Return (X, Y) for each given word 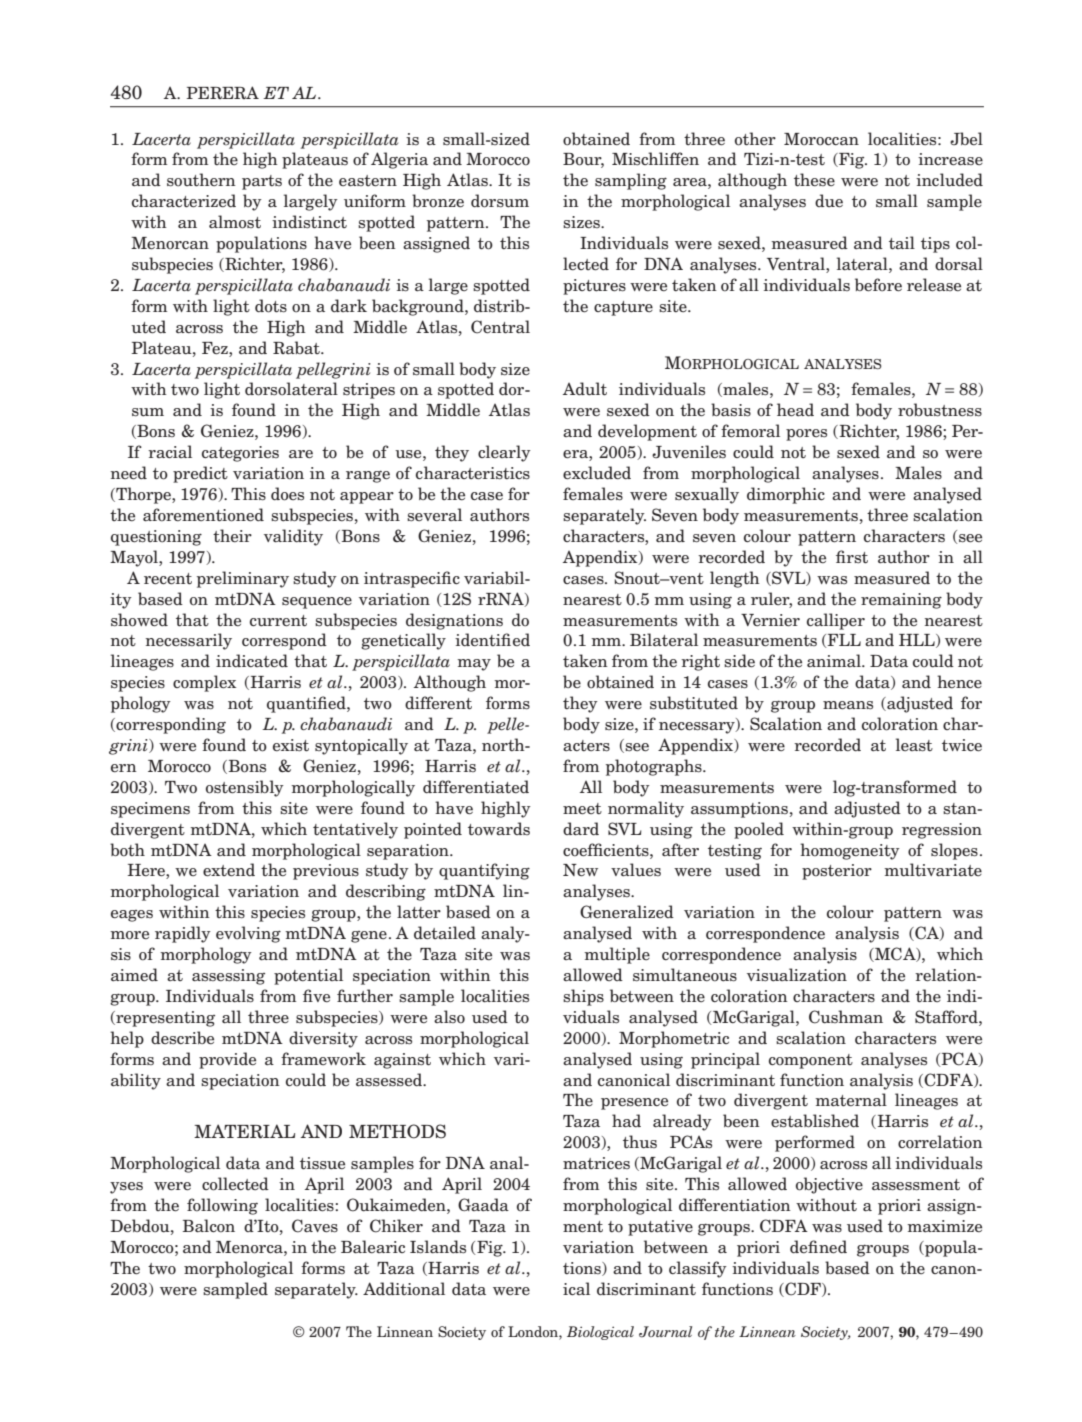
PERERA (222, 92)
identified (492, 640)
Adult (585, 389)
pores (806, 435)
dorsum (500, 201)
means (848, 705)
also (449, 1017)
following (222, 1206)
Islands (438, 1247)
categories (240, 454)
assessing (228, 977)
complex (204, 683)
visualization (797, 975)
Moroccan (821, 139)
